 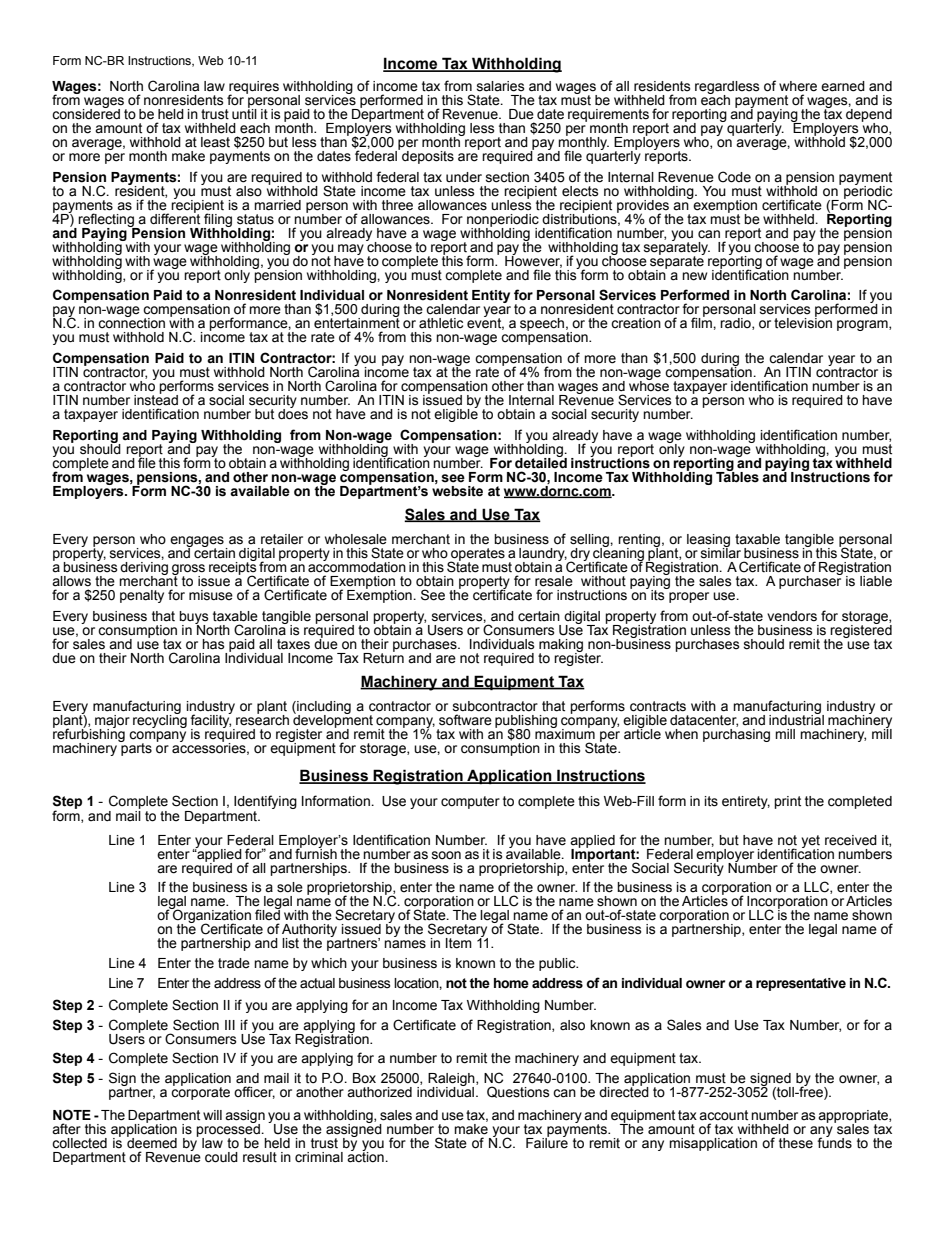 What do you see at coordinates (796, 1143) in the page?
I see `these` at bounding box center [796, 1143].
